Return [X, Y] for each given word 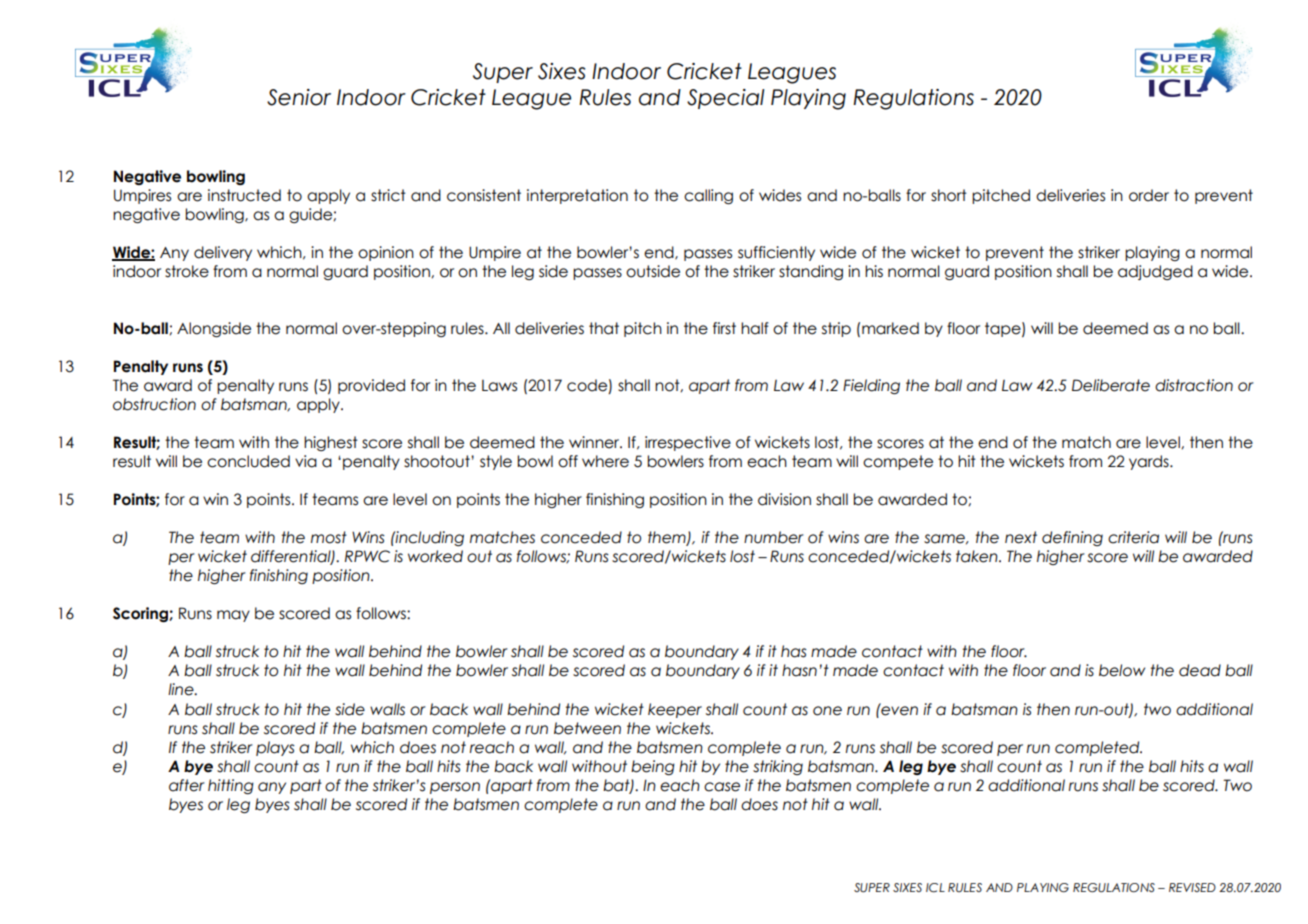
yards [1150, 462]
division [784, 499]
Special [725, 99]
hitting [231, 786]
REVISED [1192, 887]
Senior [299, 97]
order [1149, 195]
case [722, 787]
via [306, 461]
